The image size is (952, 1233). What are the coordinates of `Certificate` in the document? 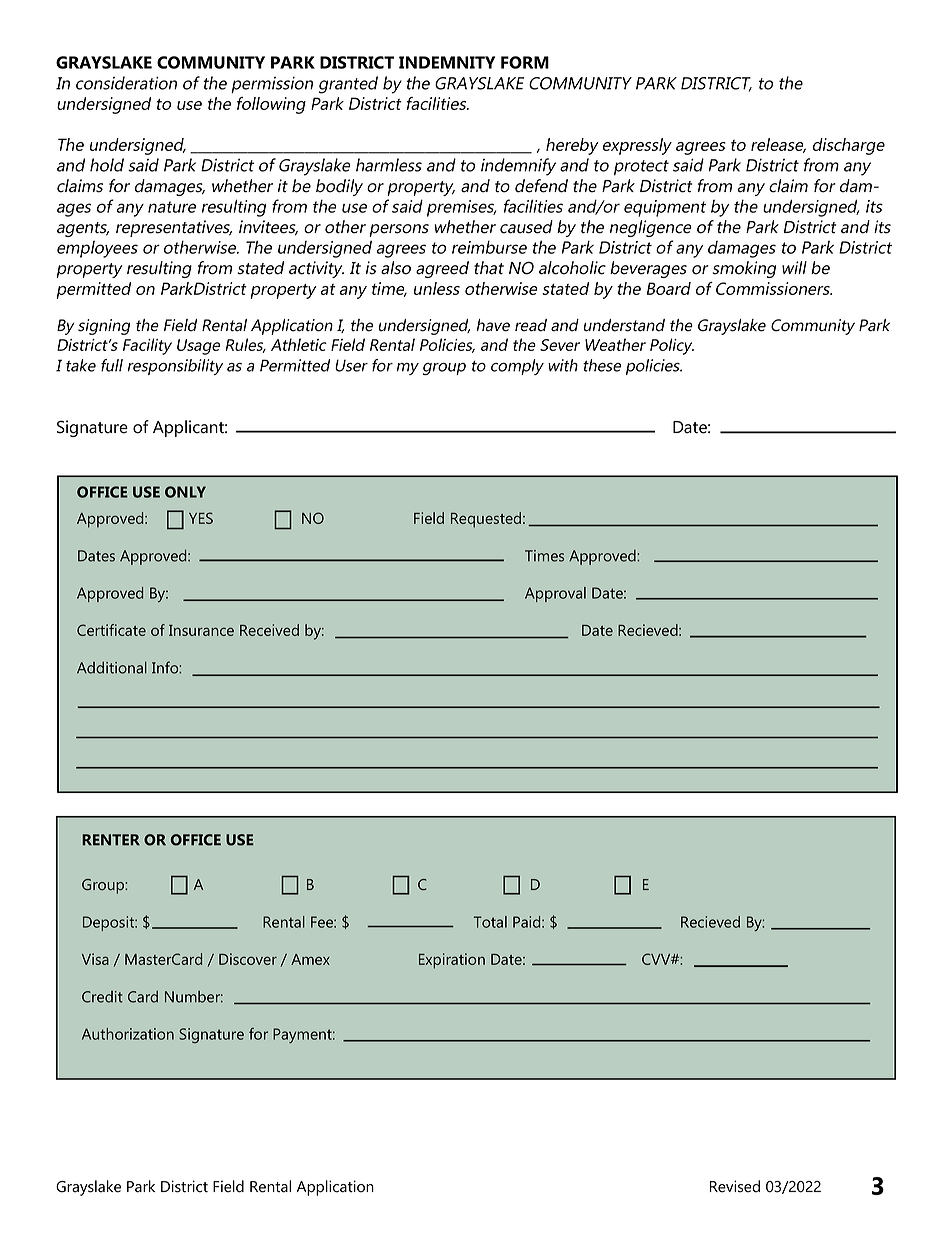 It's located at (111, 630).
